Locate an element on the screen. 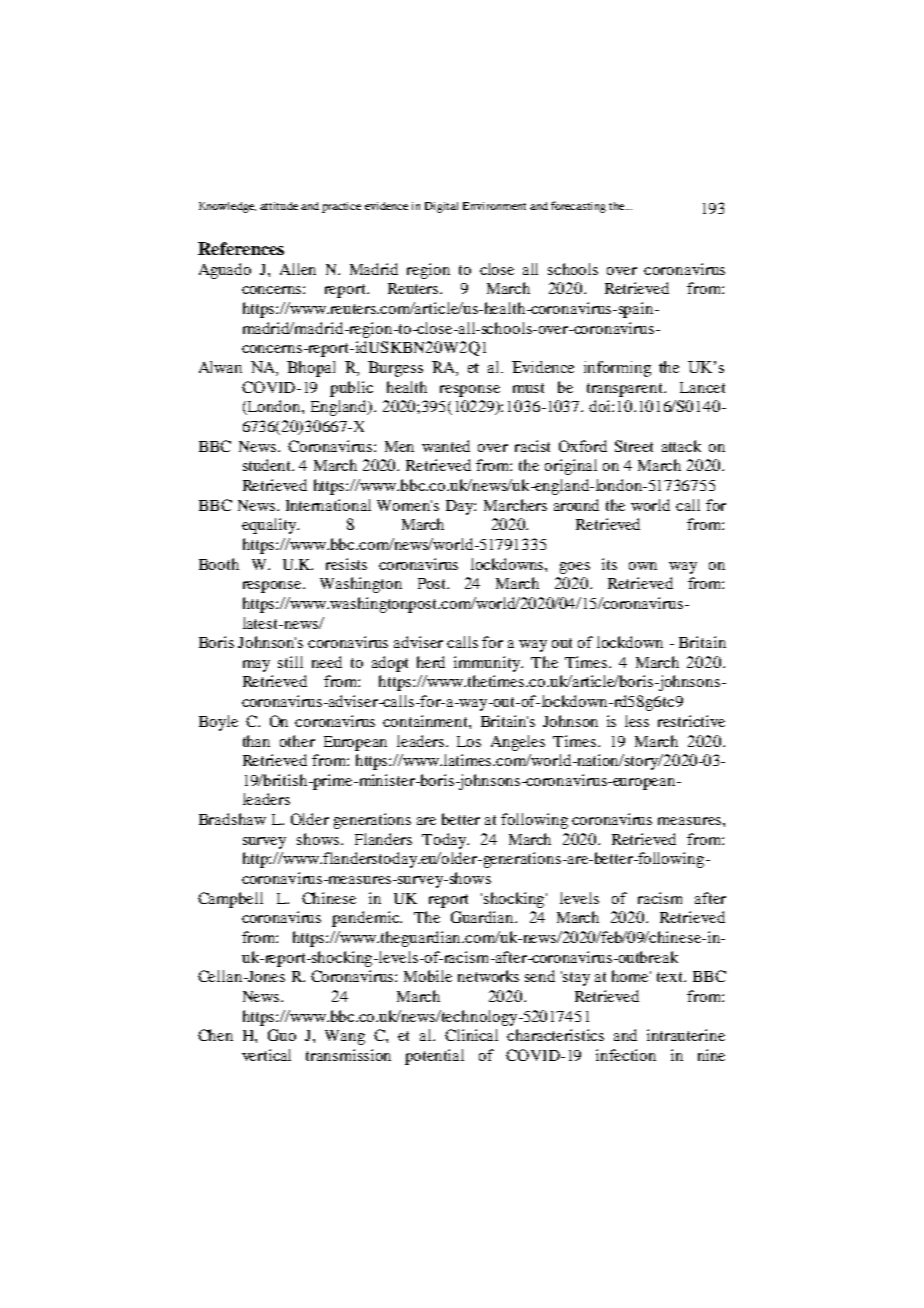  wanted is located at coordinates (446, 446).
